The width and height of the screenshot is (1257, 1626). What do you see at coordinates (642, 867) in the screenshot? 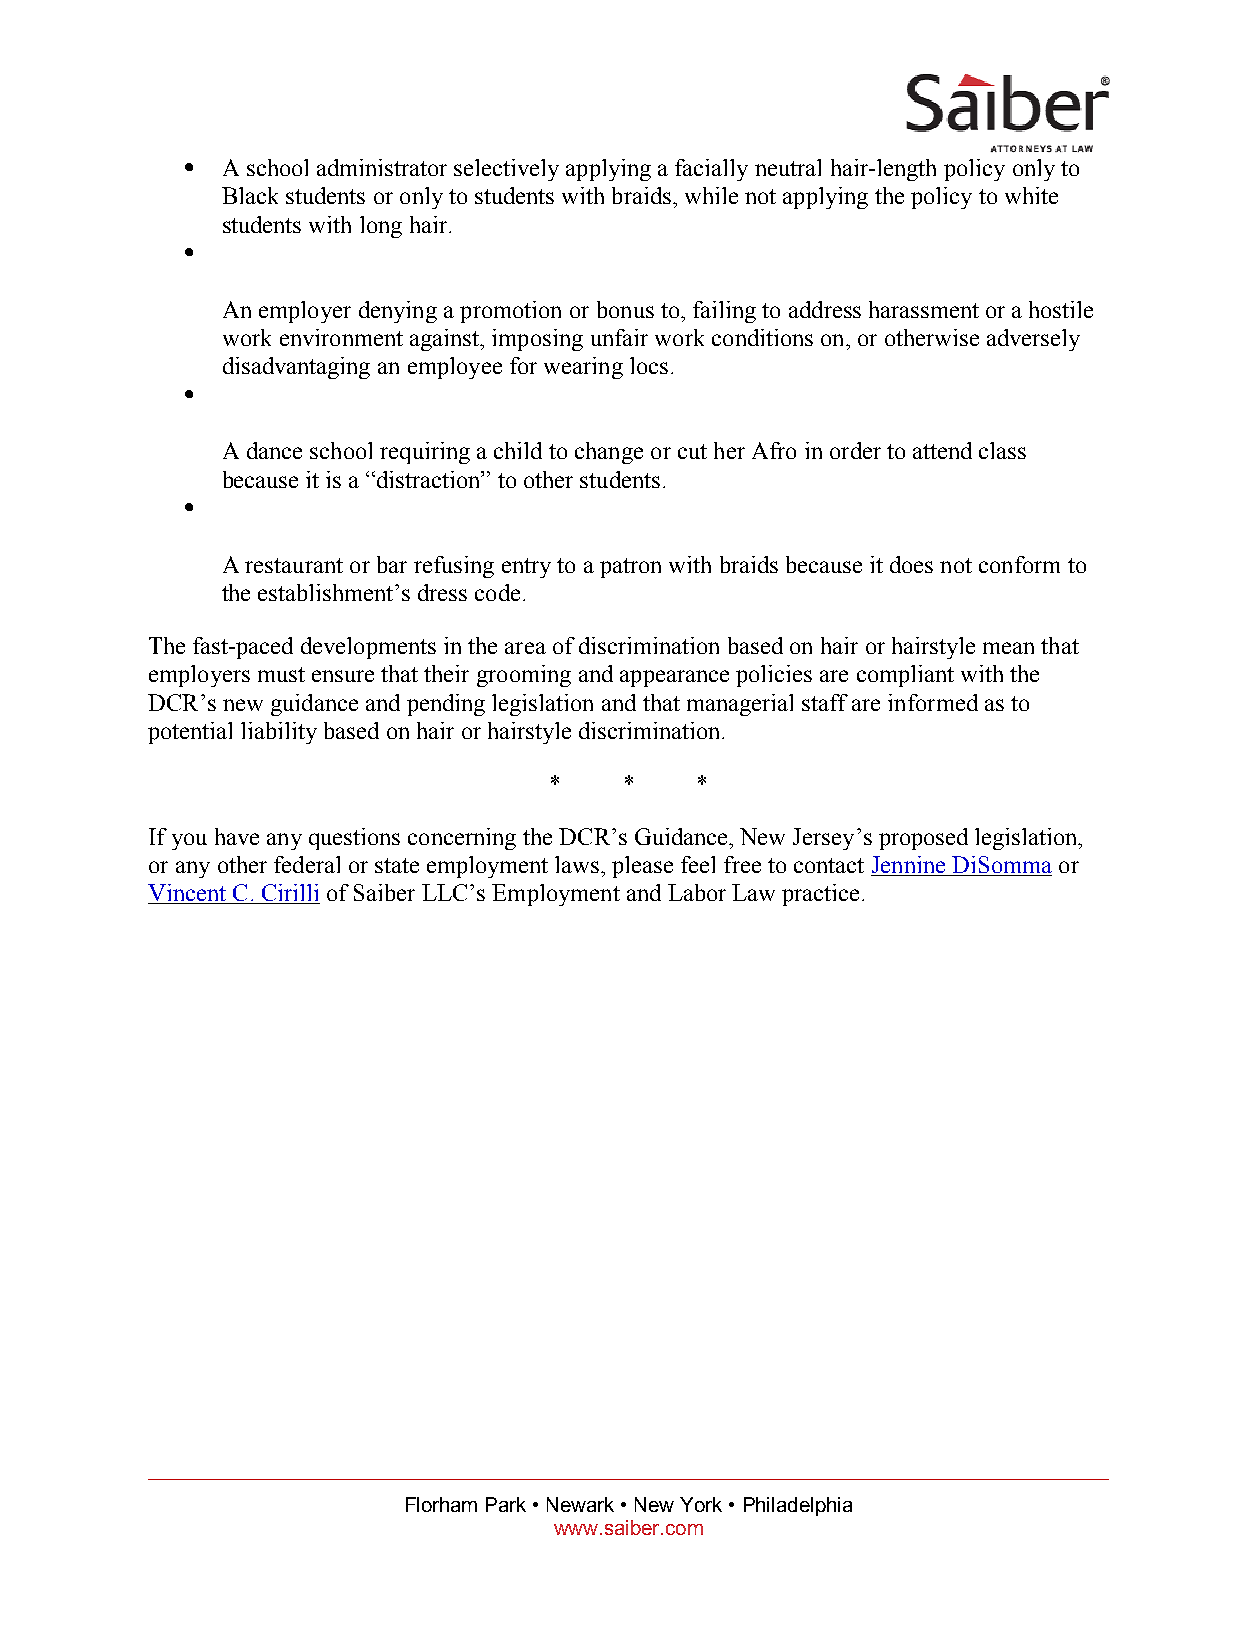
I see `please` at bounding box center [642, 867].
